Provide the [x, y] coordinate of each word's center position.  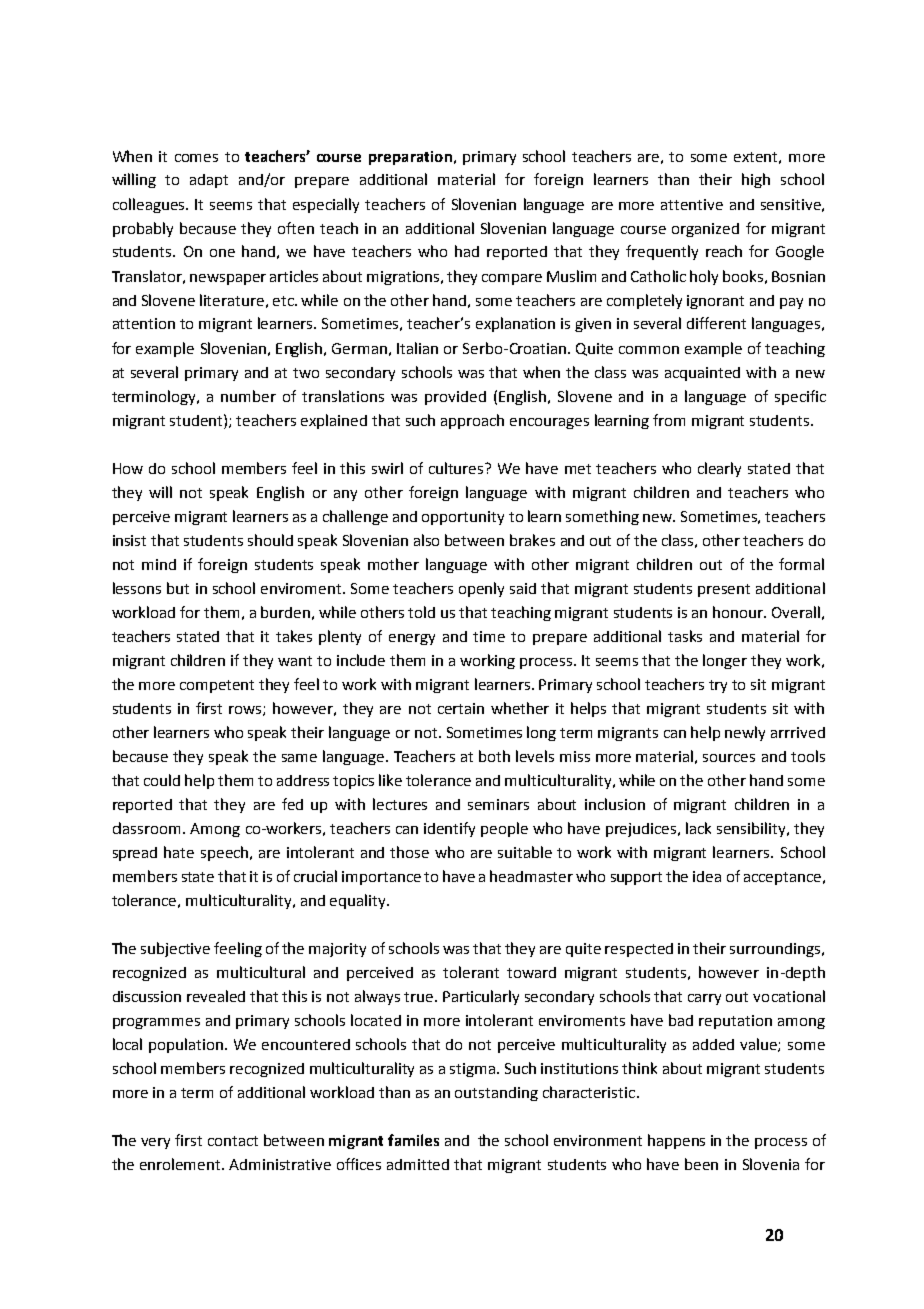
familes [413, 1140]
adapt [209, 181]
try [718, 686]
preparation [410, 158]
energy [412, 639]
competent [217, 686]
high [756, 180]
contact [233, 1141]
